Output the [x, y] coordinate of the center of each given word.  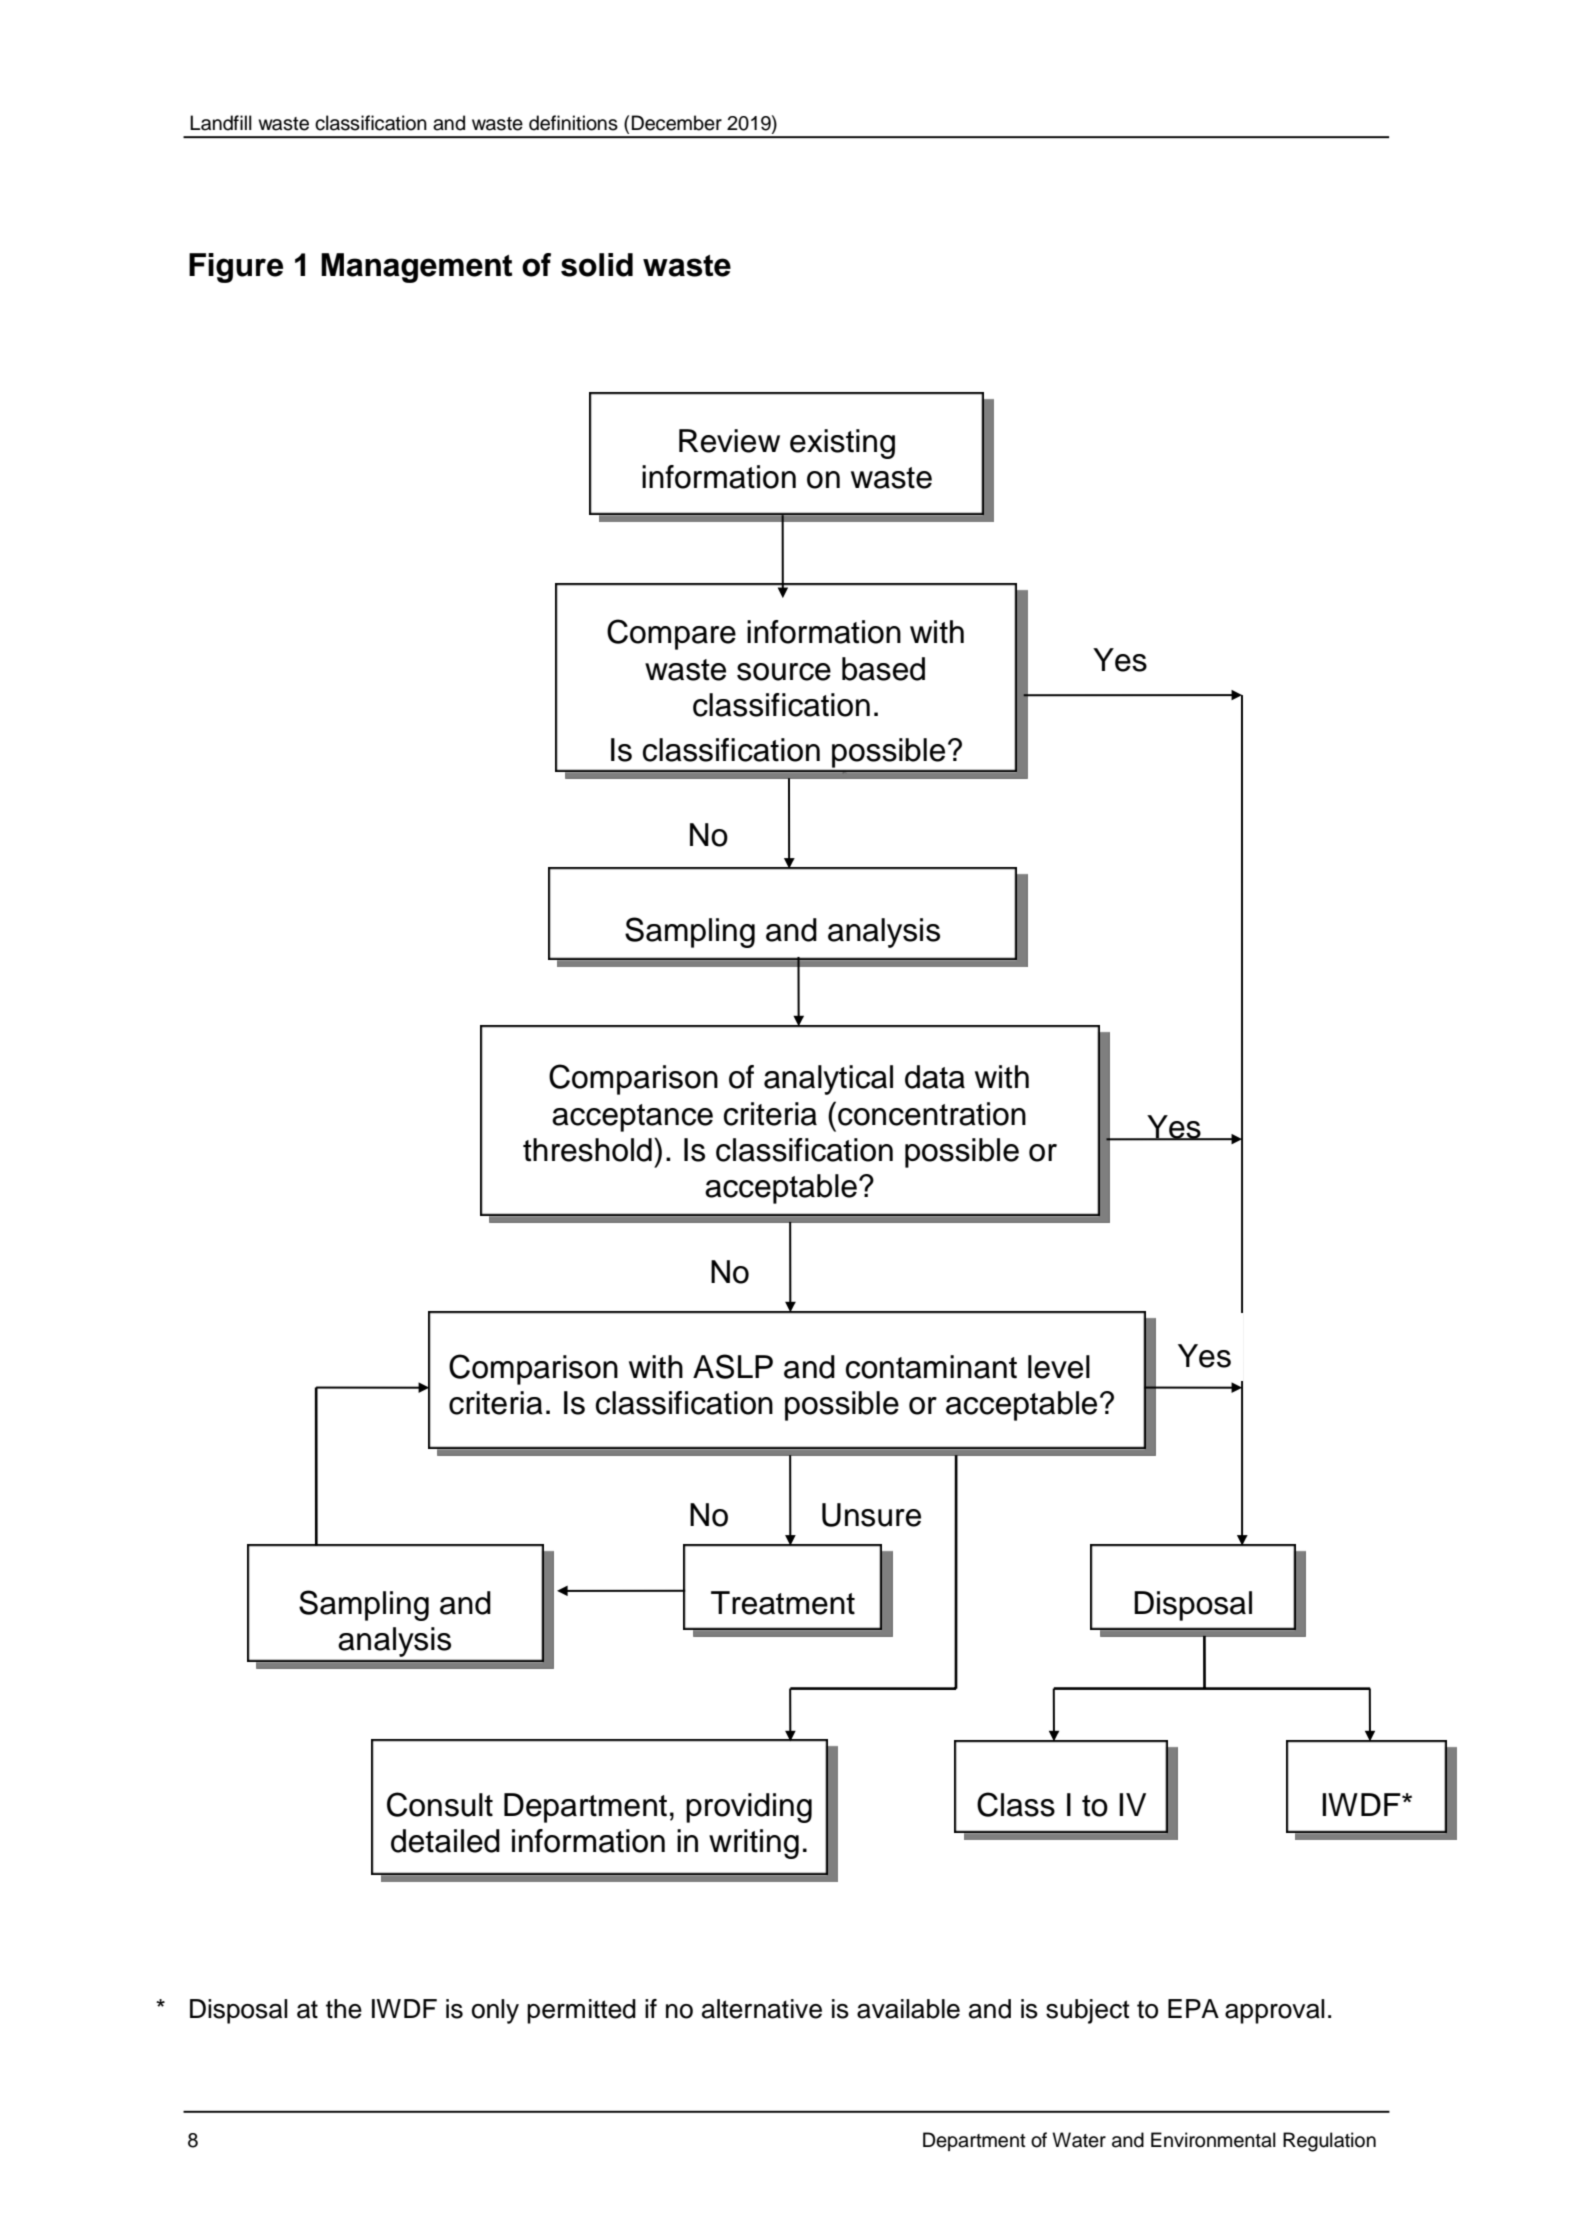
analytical [828, 1080]
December [677, 123]
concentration [932, 1114]
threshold [587, 1150]
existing [842, 444]
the [344, 2009]
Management [416, 268]
